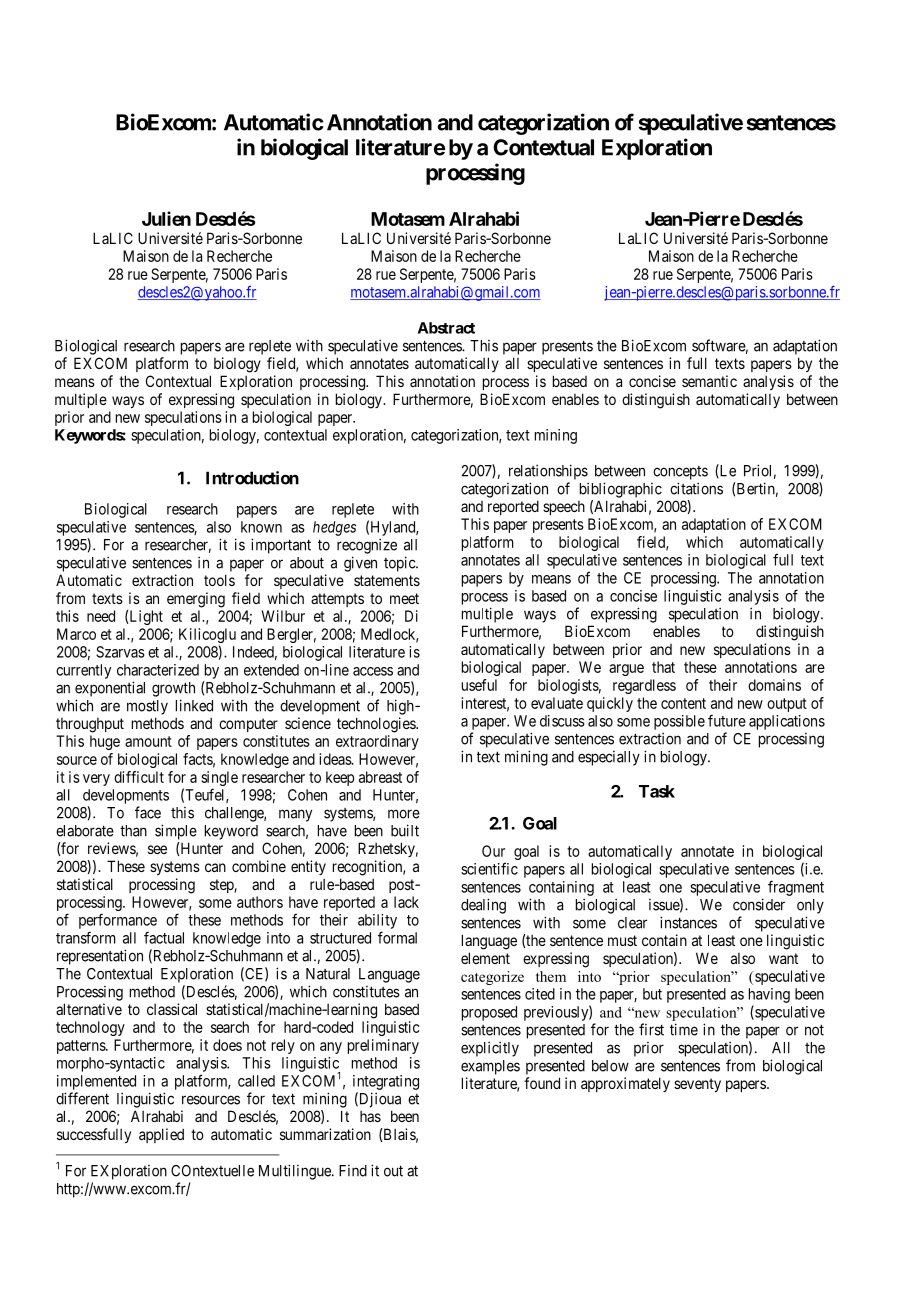 Image resolution: width=924 pixels, height=1308 pixels. What do you see at coordinates (697, 1085) in the screenshot?
I see `seventy` at bounding box center [697, 1085].
